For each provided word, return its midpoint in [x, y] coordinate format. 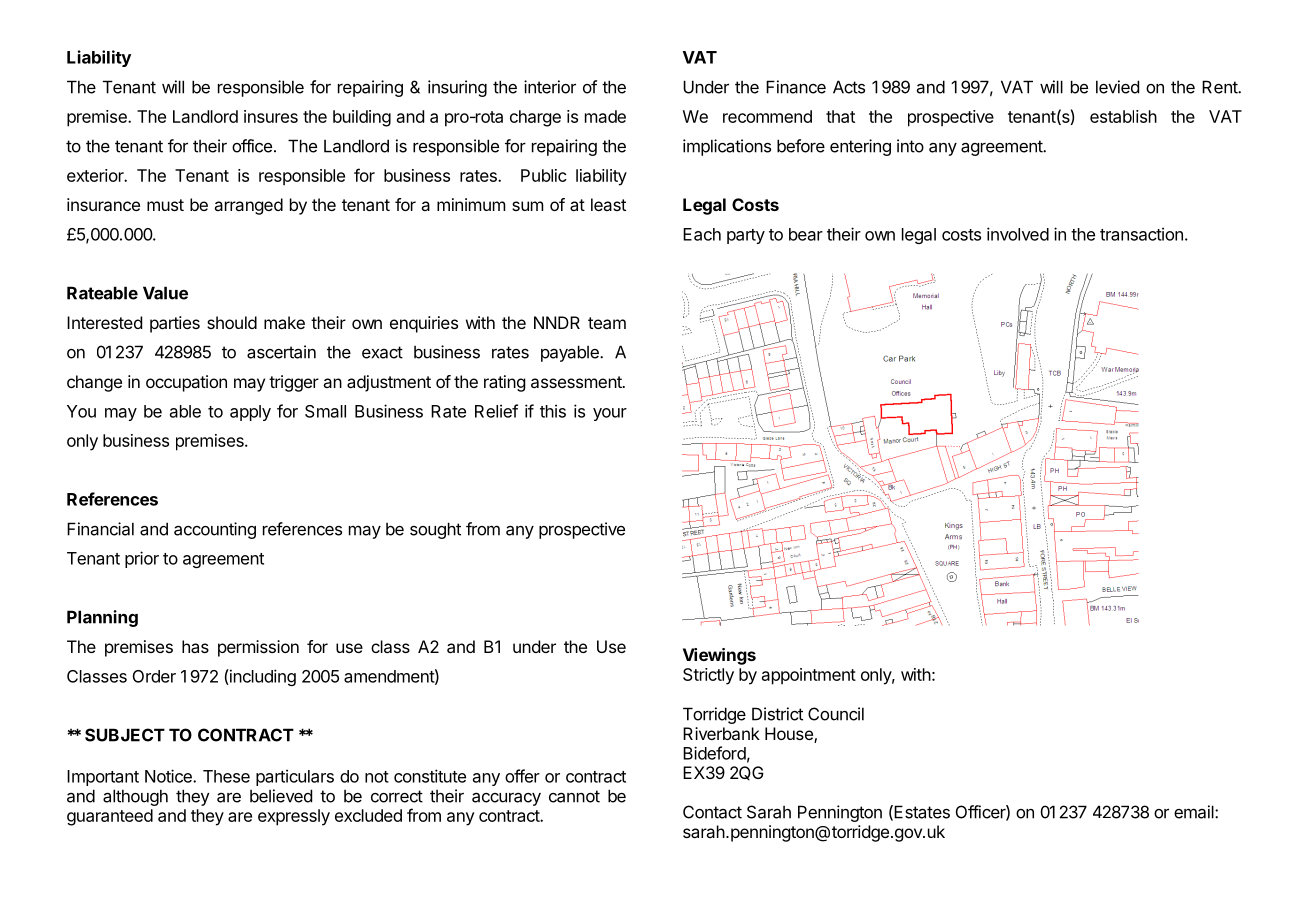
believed [281, 796]
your [610, 414]
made [605, 116]
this [553, 411]
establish [1123, 116]
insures [271, 116]
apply [250, 413]
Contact [712, 812]
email [1195, 812]
